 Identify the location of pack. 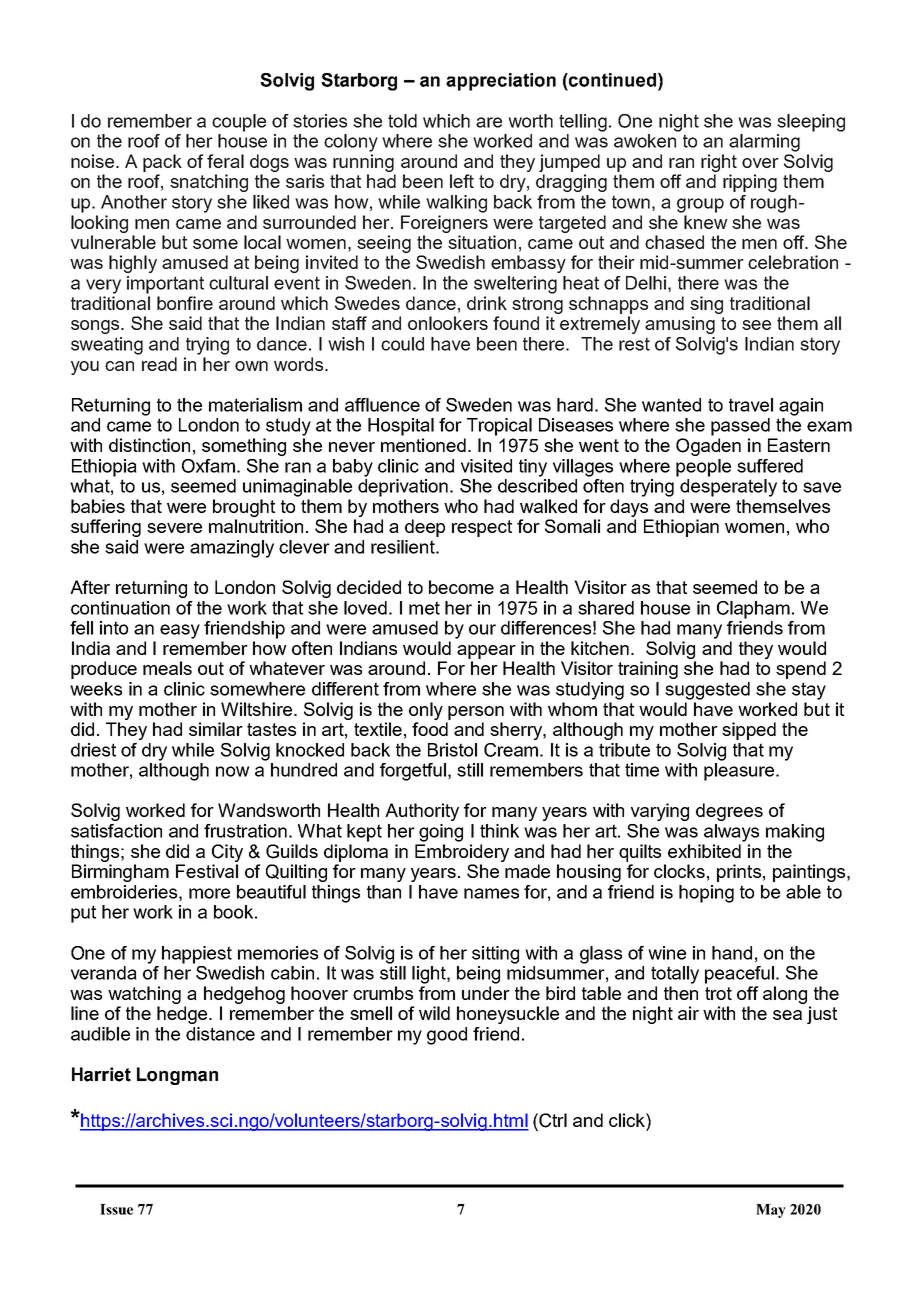
(162, 163).
